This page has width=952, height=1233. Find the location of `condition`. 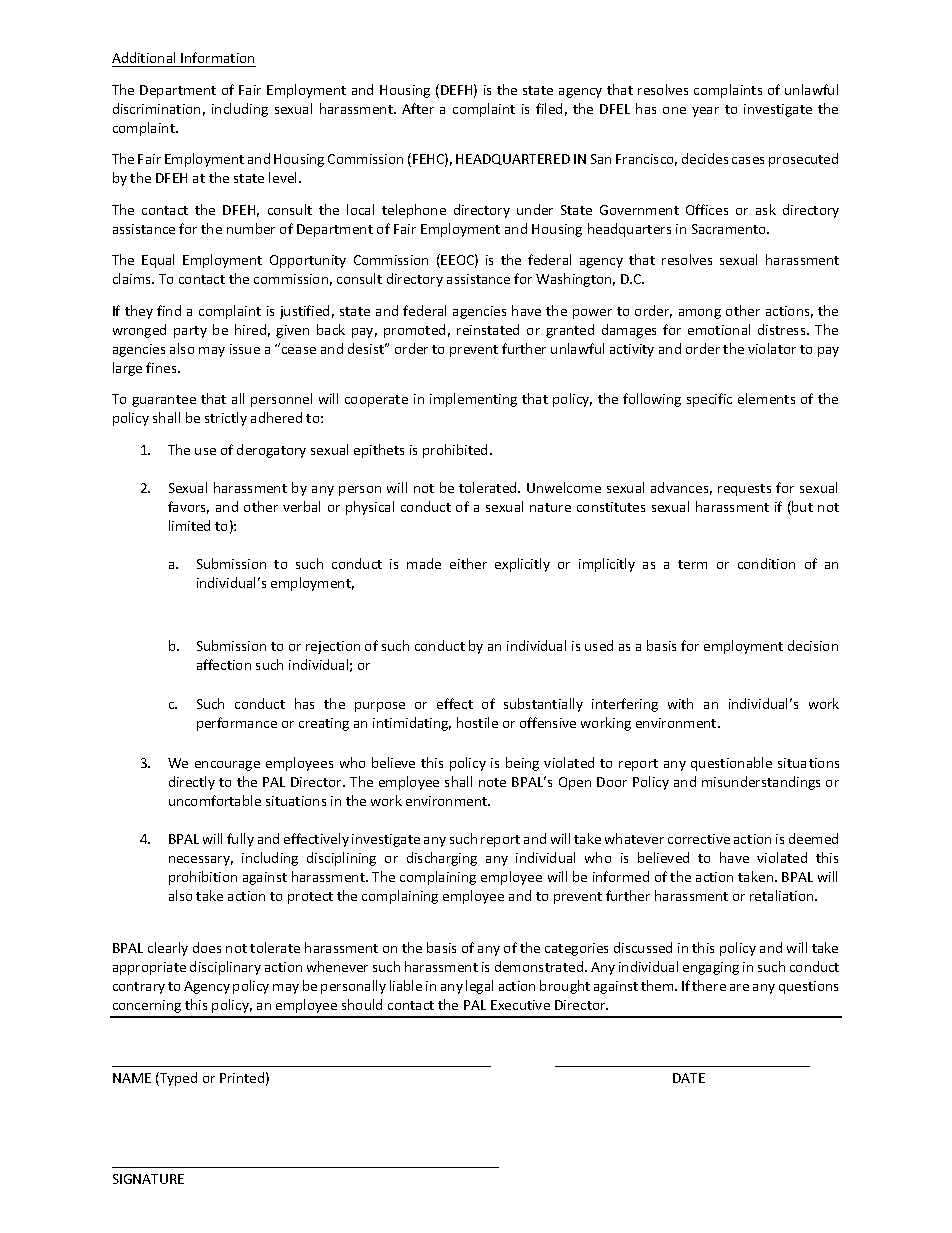

condition is located at coordinates (766, 563).
